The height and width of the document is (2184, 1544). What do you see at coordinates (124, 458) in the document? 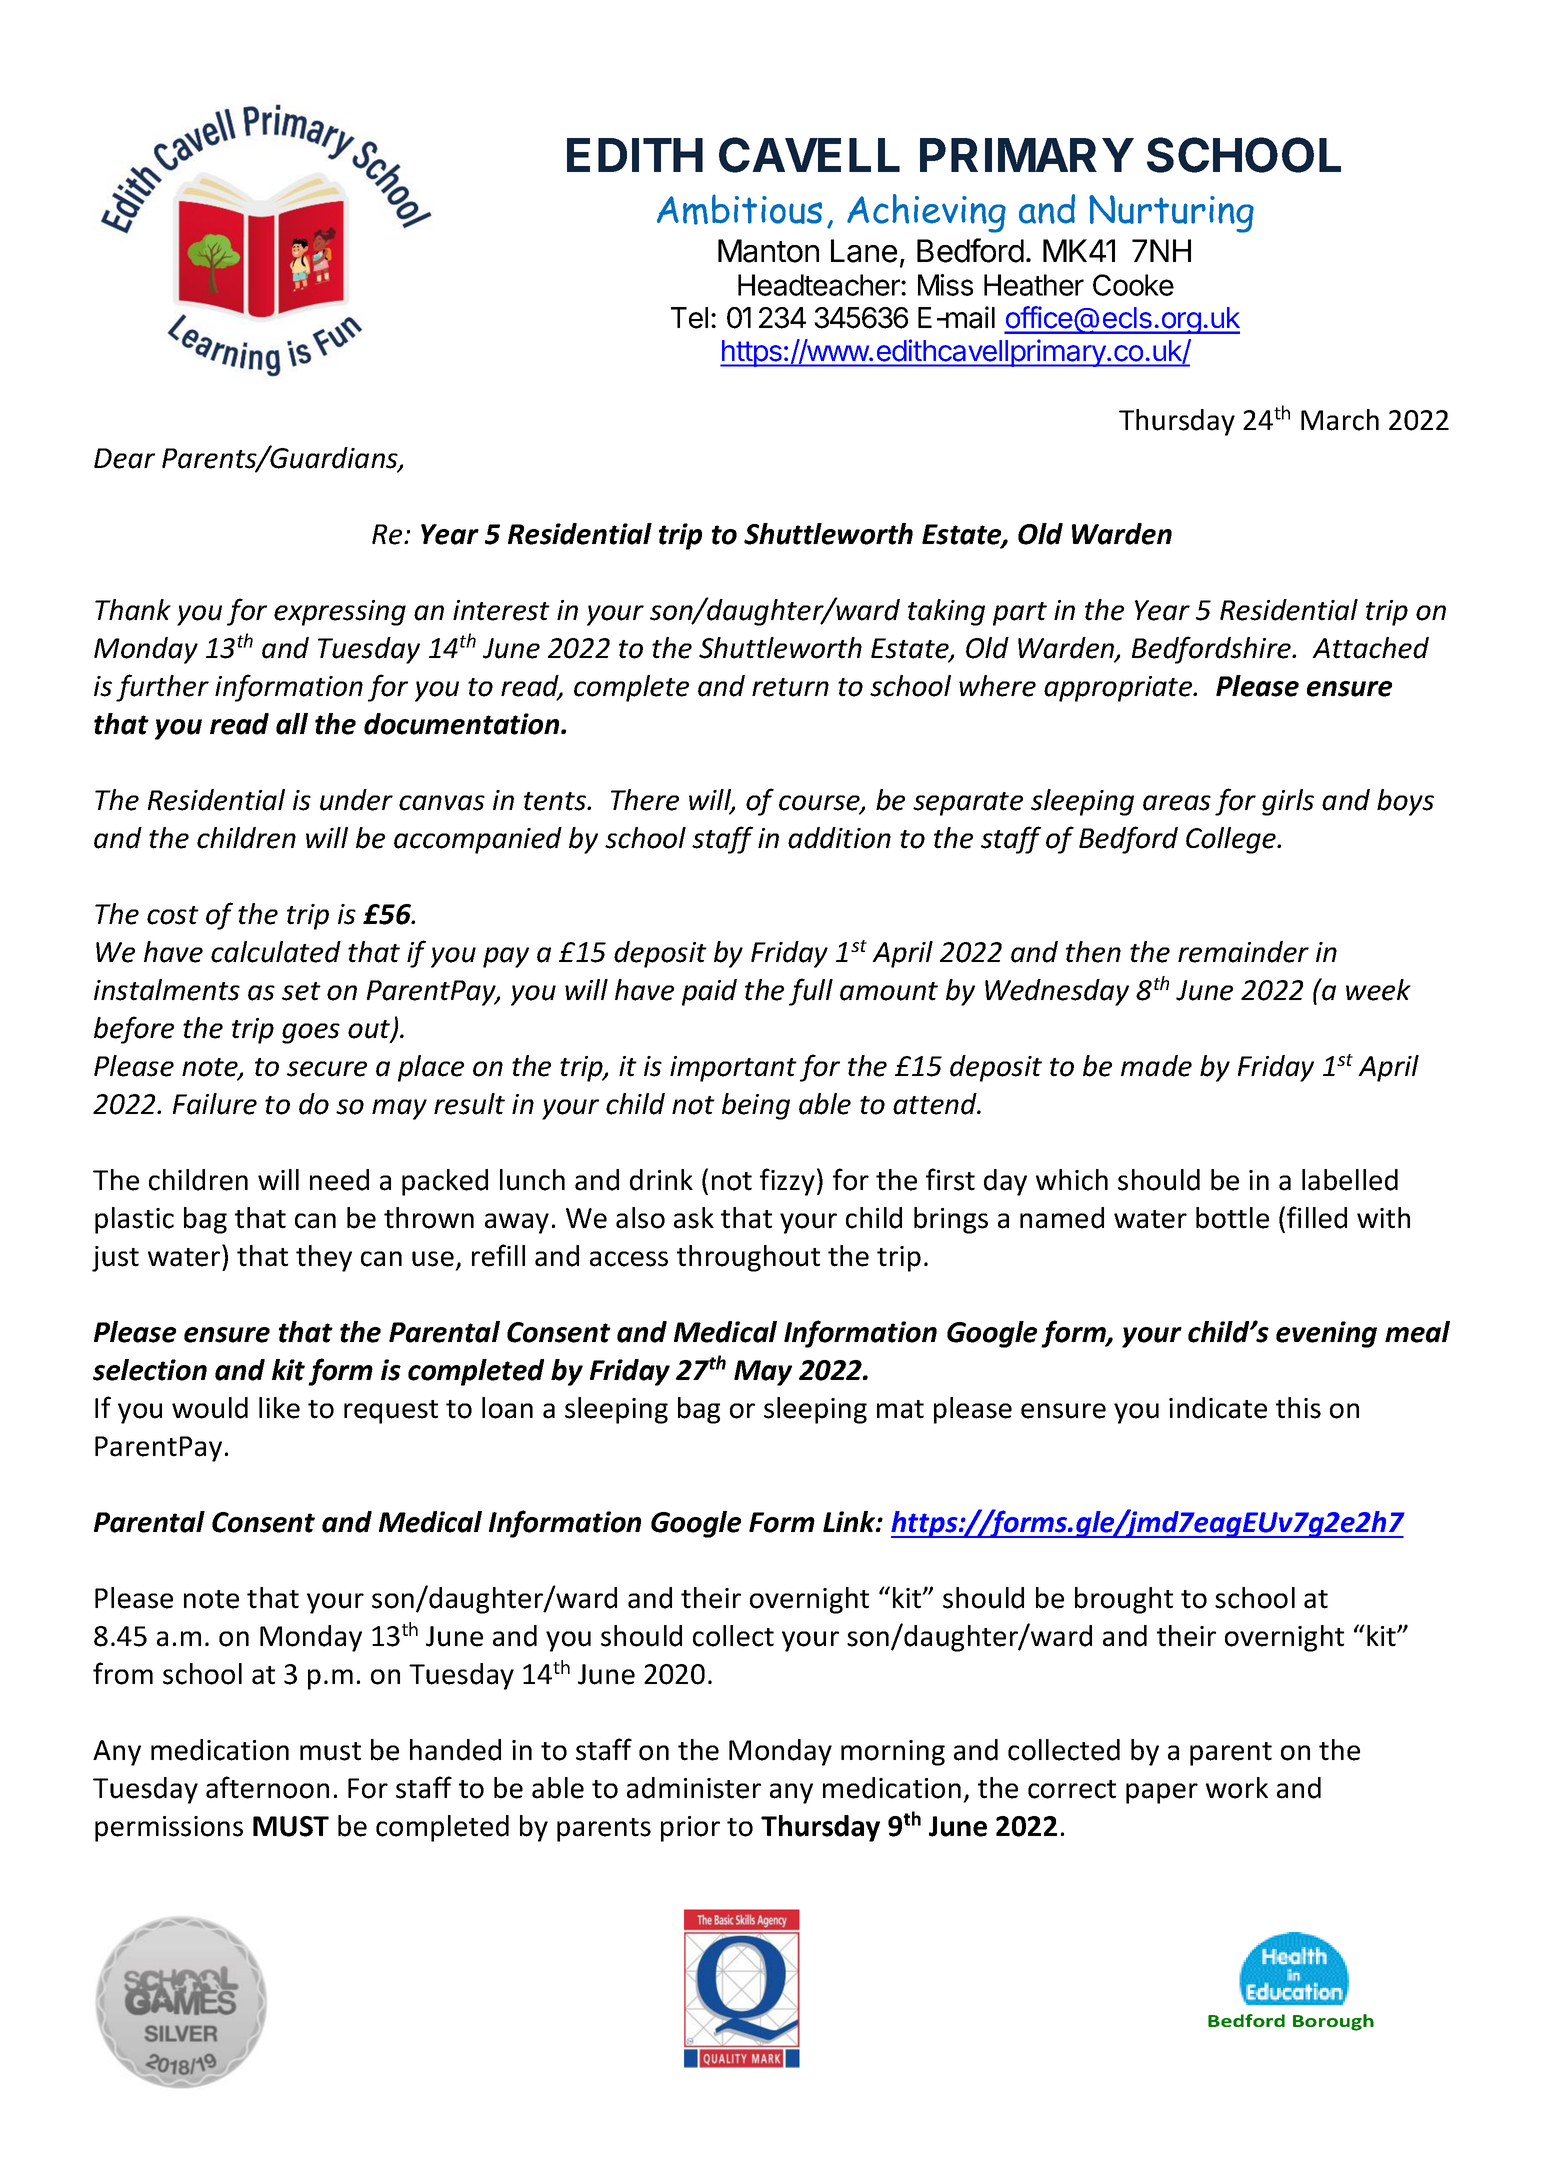
I see `Dear` at bounding box center [124, 458].
